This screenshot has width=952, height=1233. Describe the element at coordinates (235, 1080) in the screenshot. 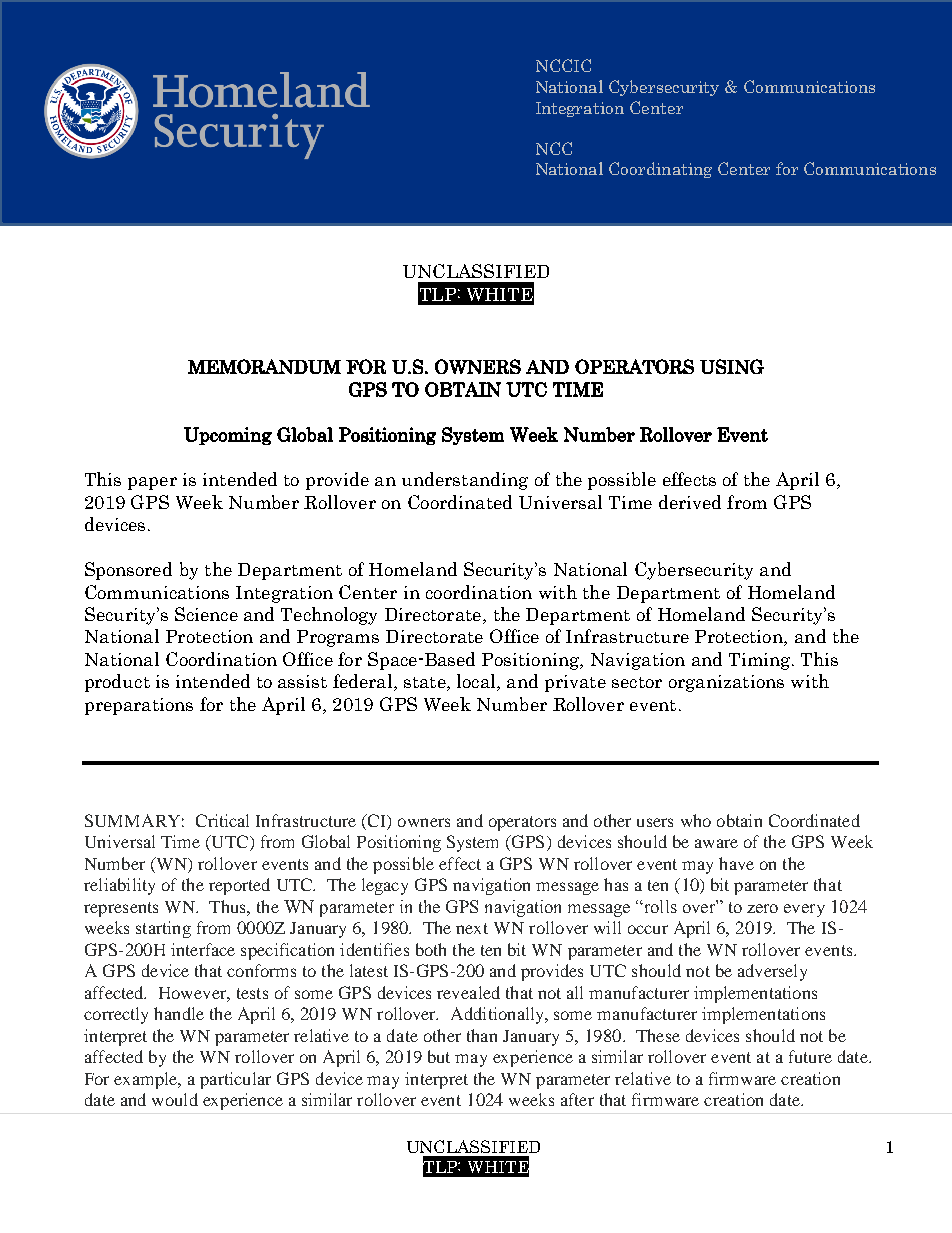

I see `particular` at that location.
